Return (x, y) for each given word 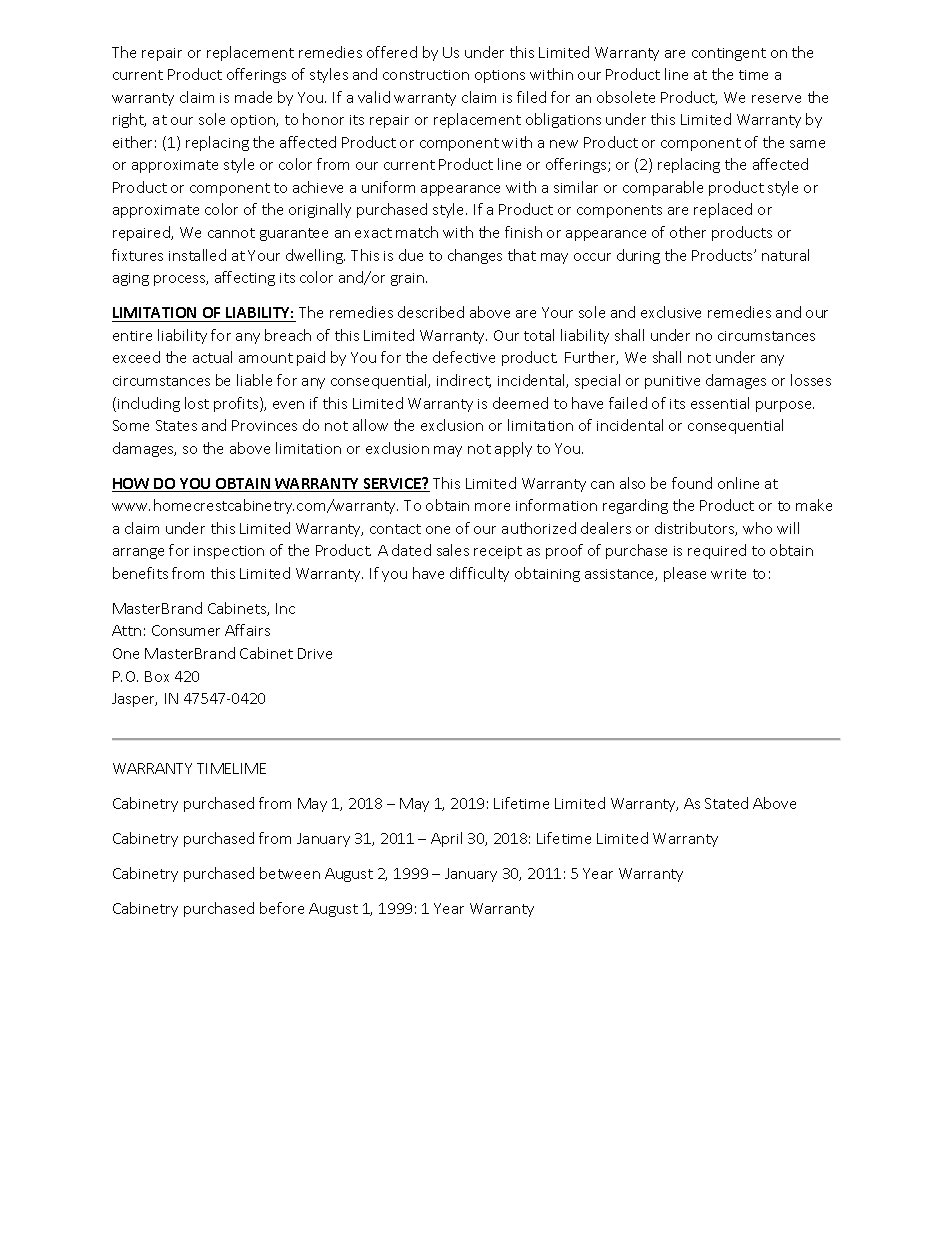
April (446, 839)
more (492, 507)
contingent (729, 54)
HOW (132, 485)
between (290, 873)
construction (426, 75)
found (692, 483)
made (253, 97)
